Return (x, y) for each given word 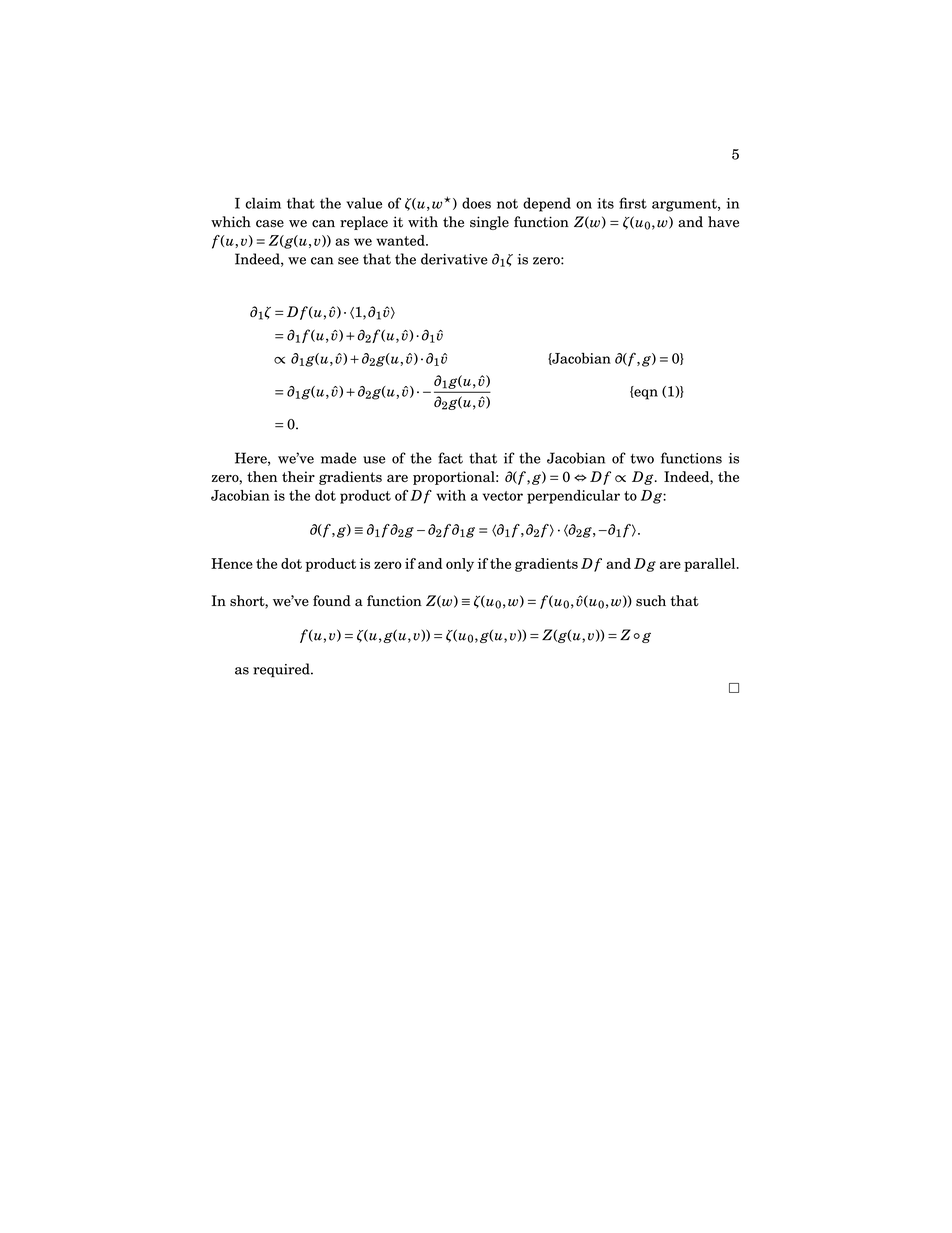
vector (503, 496)
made (338, 458)
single (489, 223)
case (270, 224)
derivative (454, 259)
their (298, 476)
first (633, 203)
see (348, 261)
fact (450, 458)
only (460, 565)
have (723, 222)
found (332, 601)
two (642, 459)
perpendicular (573, 497)
